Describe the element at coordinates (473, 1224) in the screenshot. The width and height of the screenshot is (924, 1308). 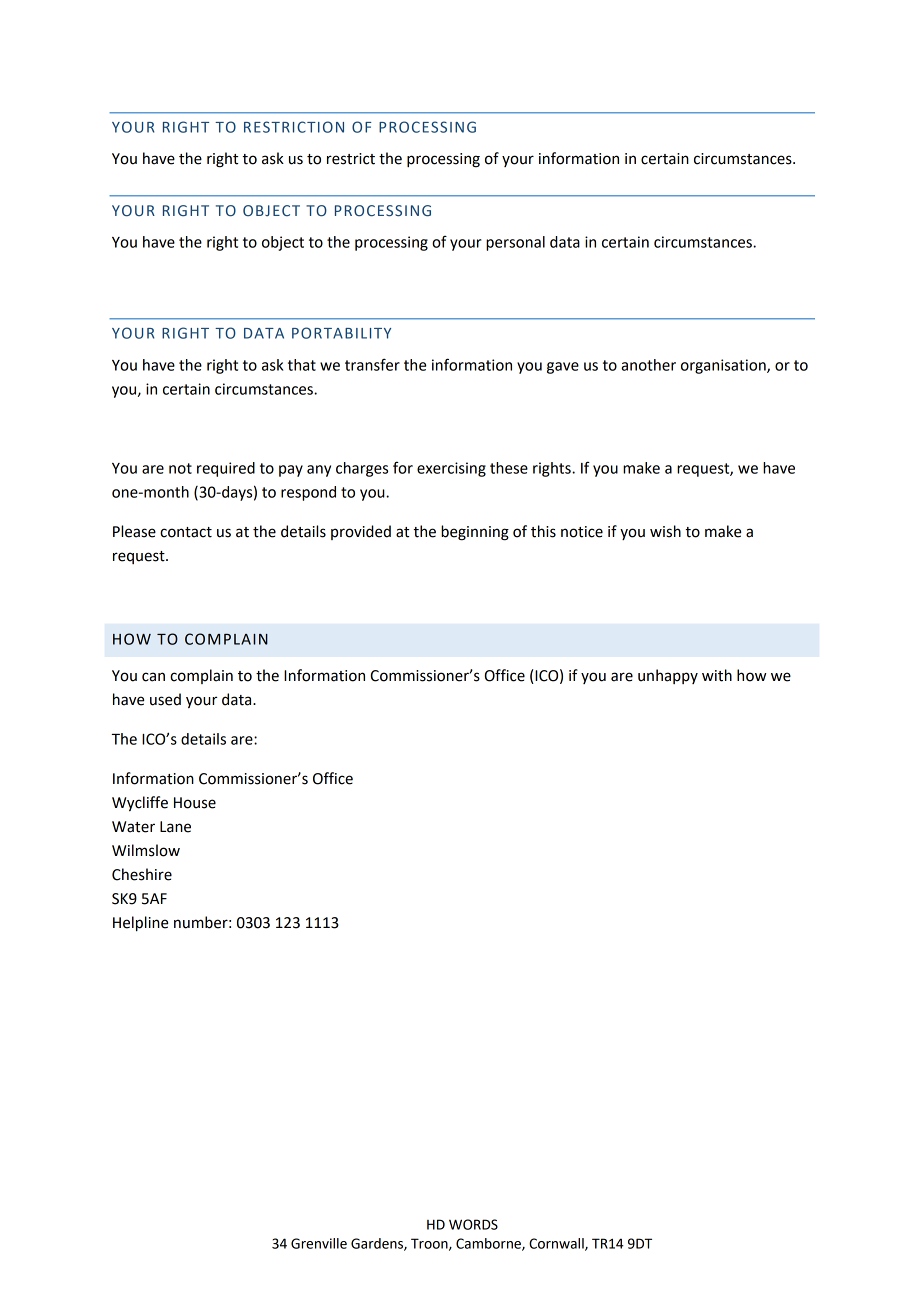
I see `WORDS` at that location.
